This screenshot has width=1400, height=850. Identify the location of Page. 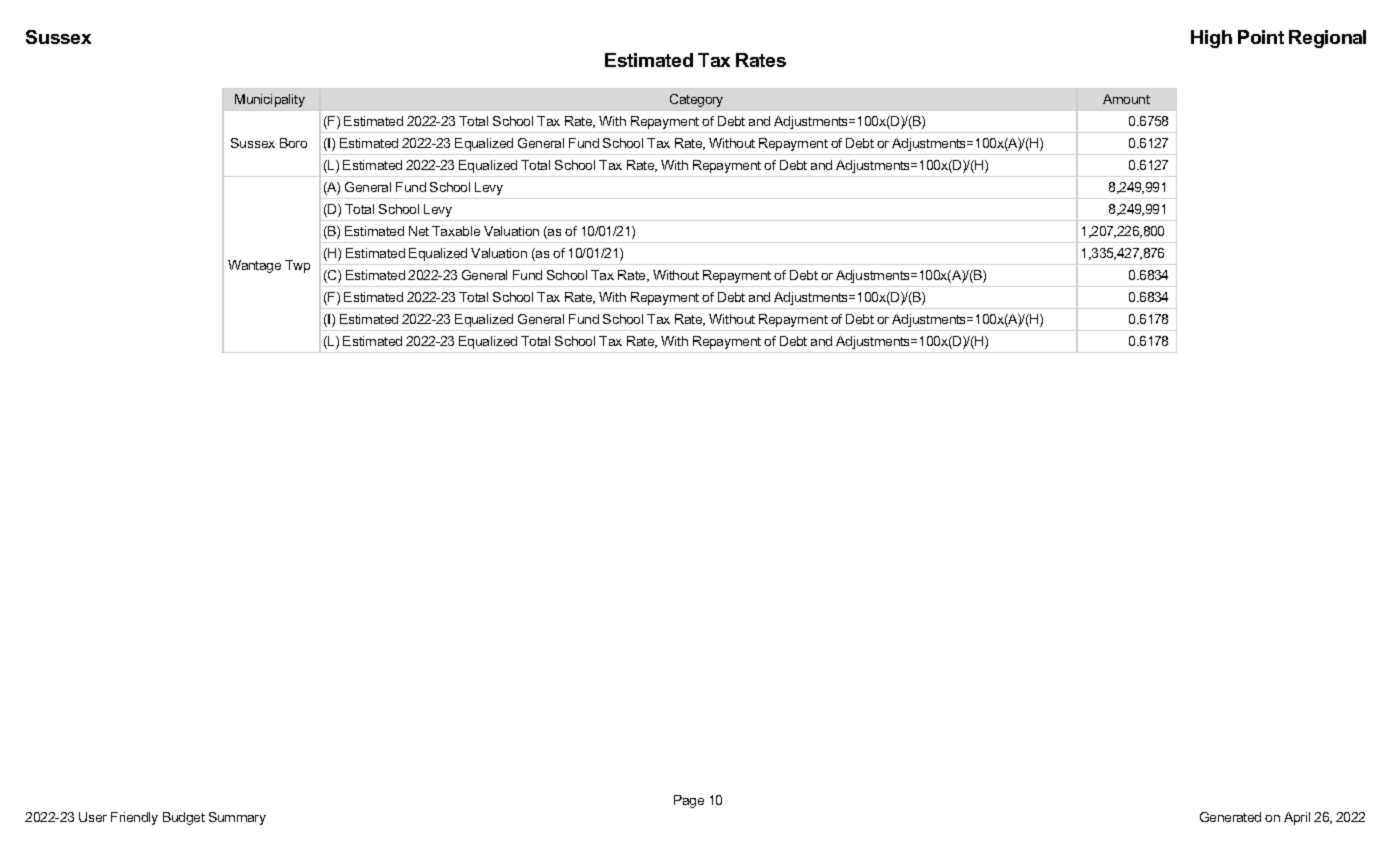
(689, 801).
